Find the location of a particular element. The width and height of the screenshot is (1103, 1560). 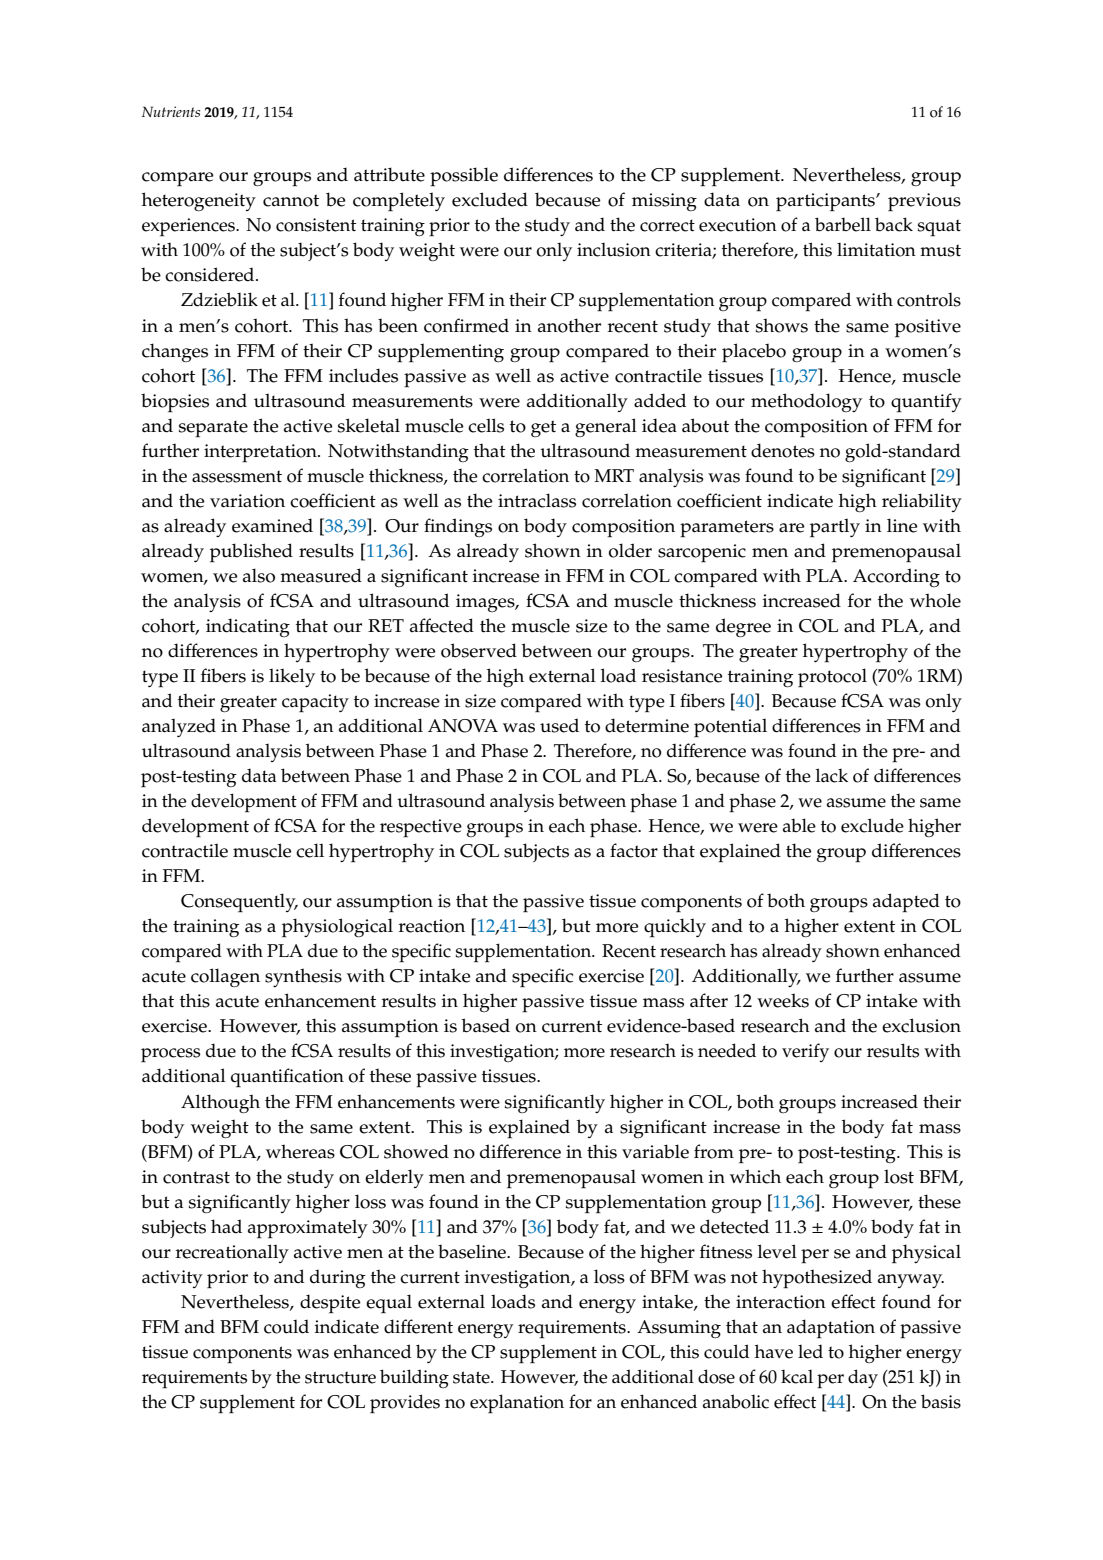

cannot is located at coordinates (291, 200).
